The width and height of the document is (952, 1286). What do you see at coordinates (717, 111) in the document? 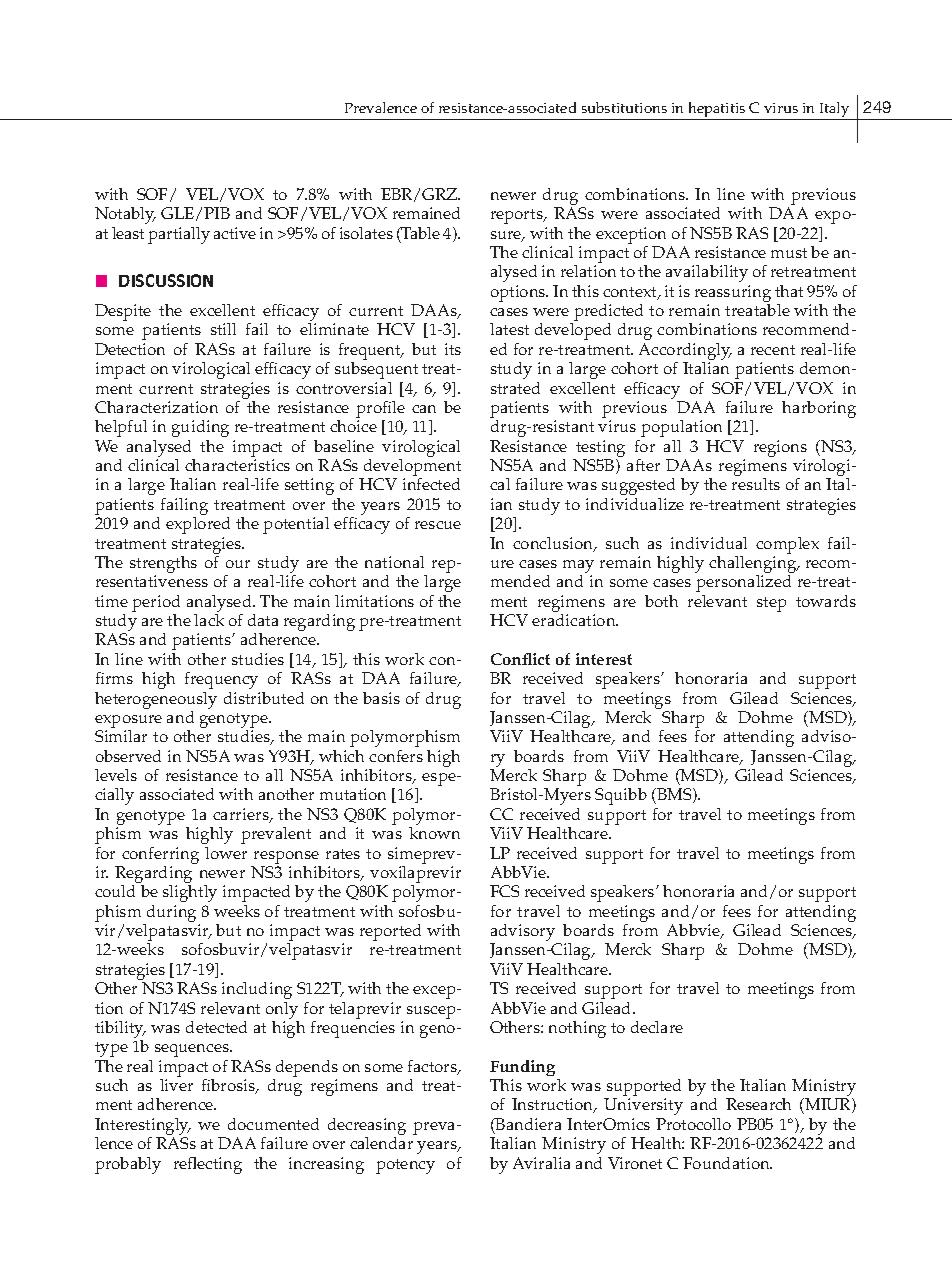
I see `hepatitis` at bounding box center [717, 111].
